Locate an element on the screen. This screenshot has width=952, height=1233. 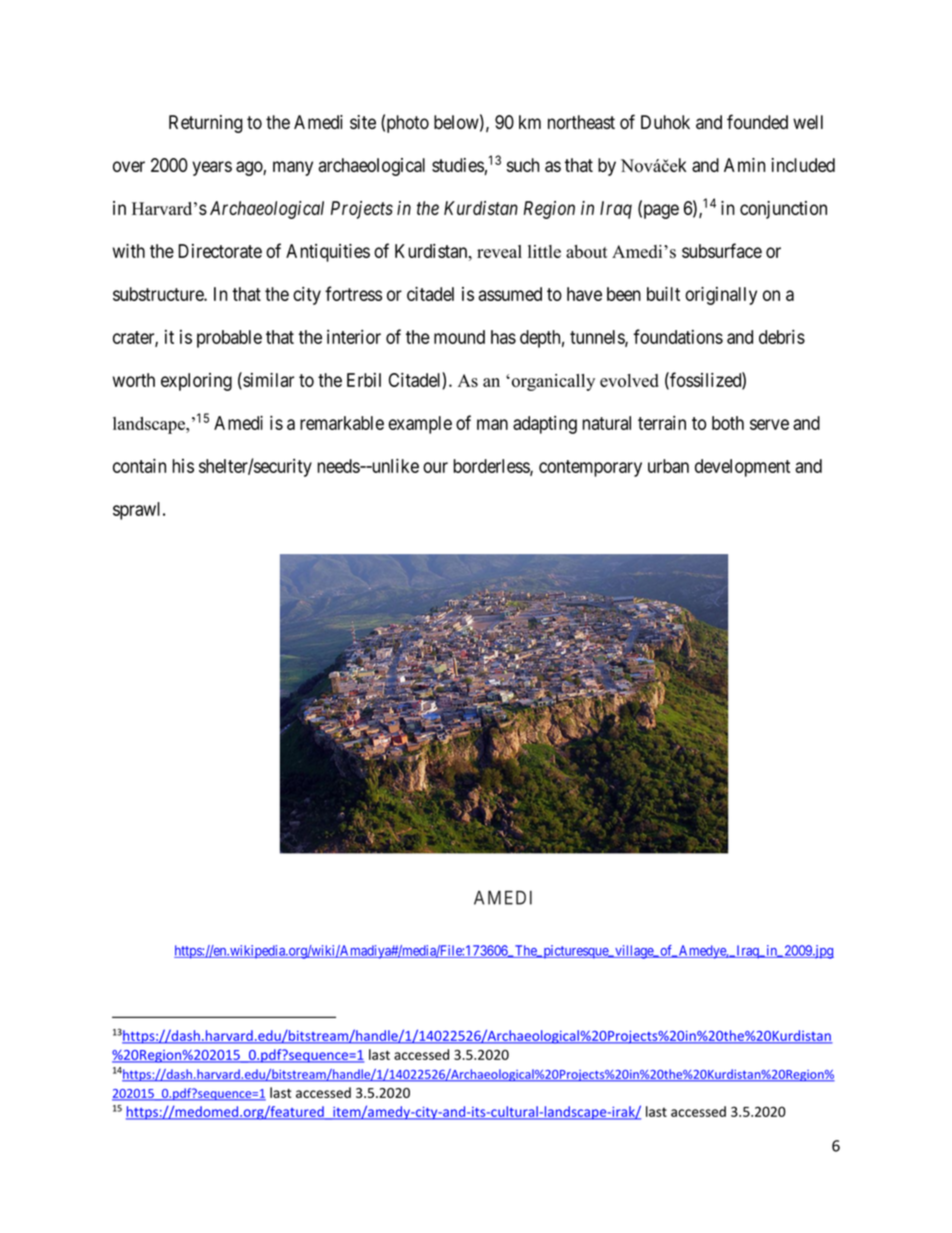
sprawl is located at coordinates (138, 511).
